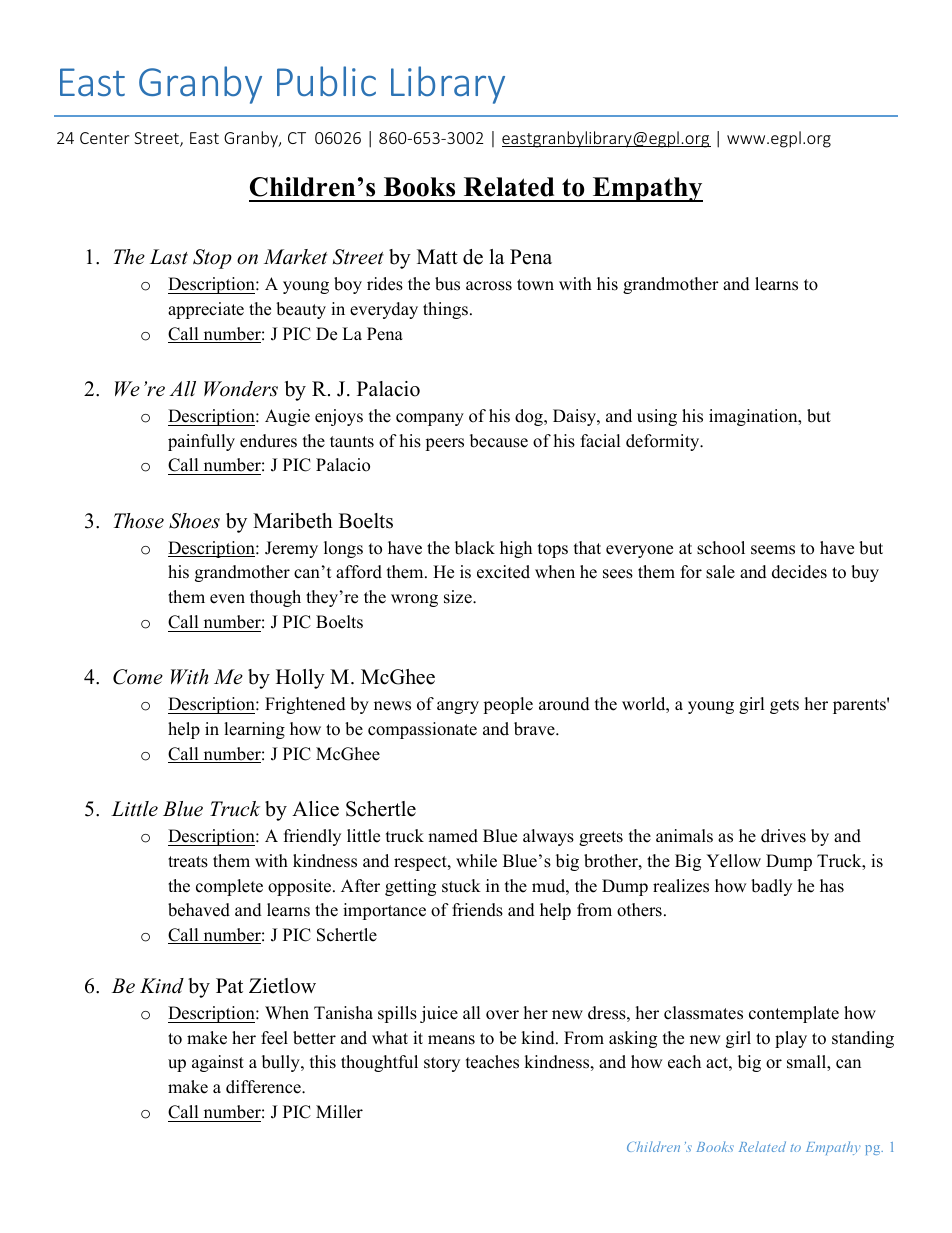 Image resolution: width=952 pixels, height=1233 pixels. I want to click on against, so click(218, 1063).
